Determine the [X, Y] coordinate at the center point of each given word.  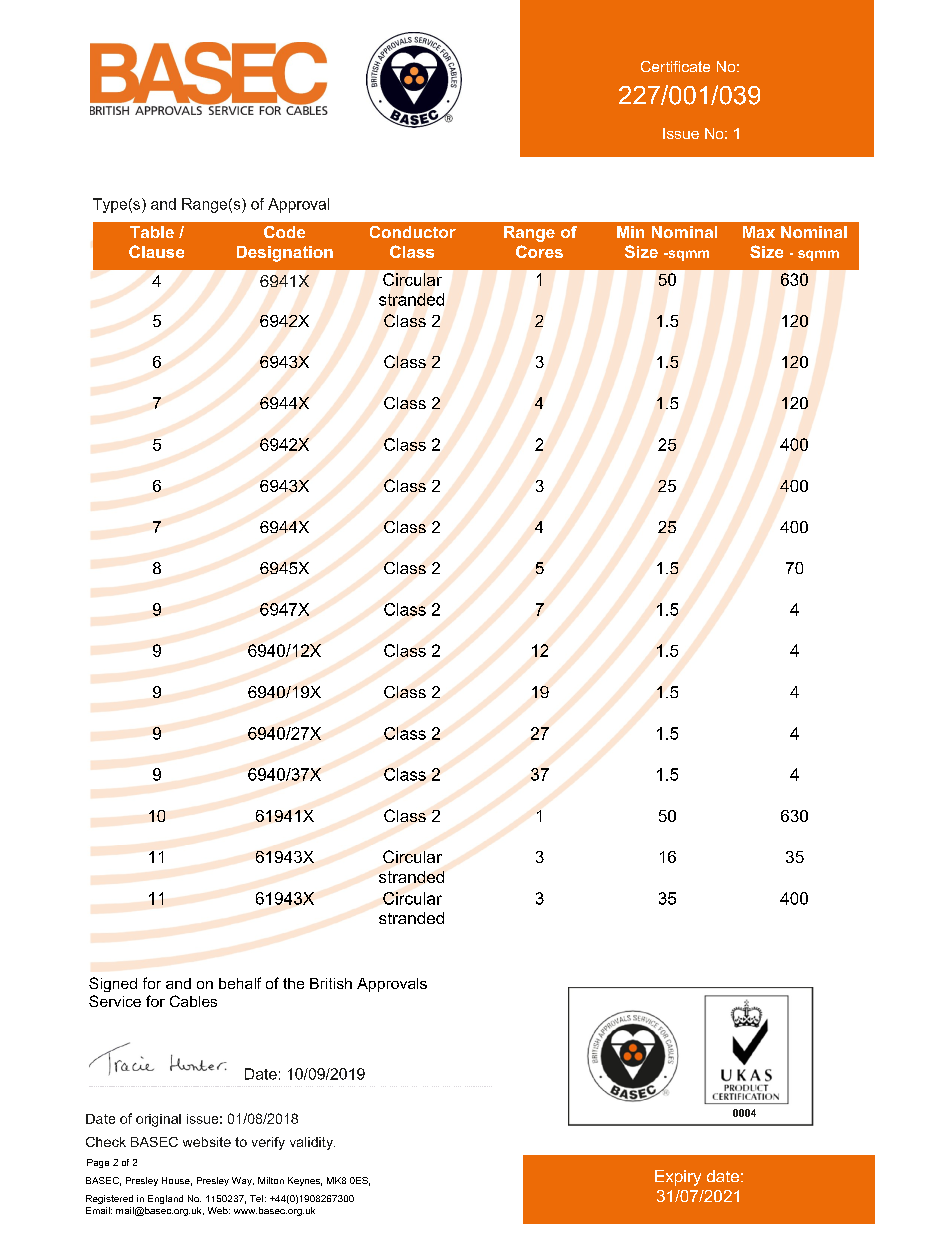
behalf [240, 983]
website [207, 1142]
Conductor [413, 232]
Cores [539, 251]
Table [152, 232]
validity [312, 1143]
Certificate [675, 66]
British [331, 983]
